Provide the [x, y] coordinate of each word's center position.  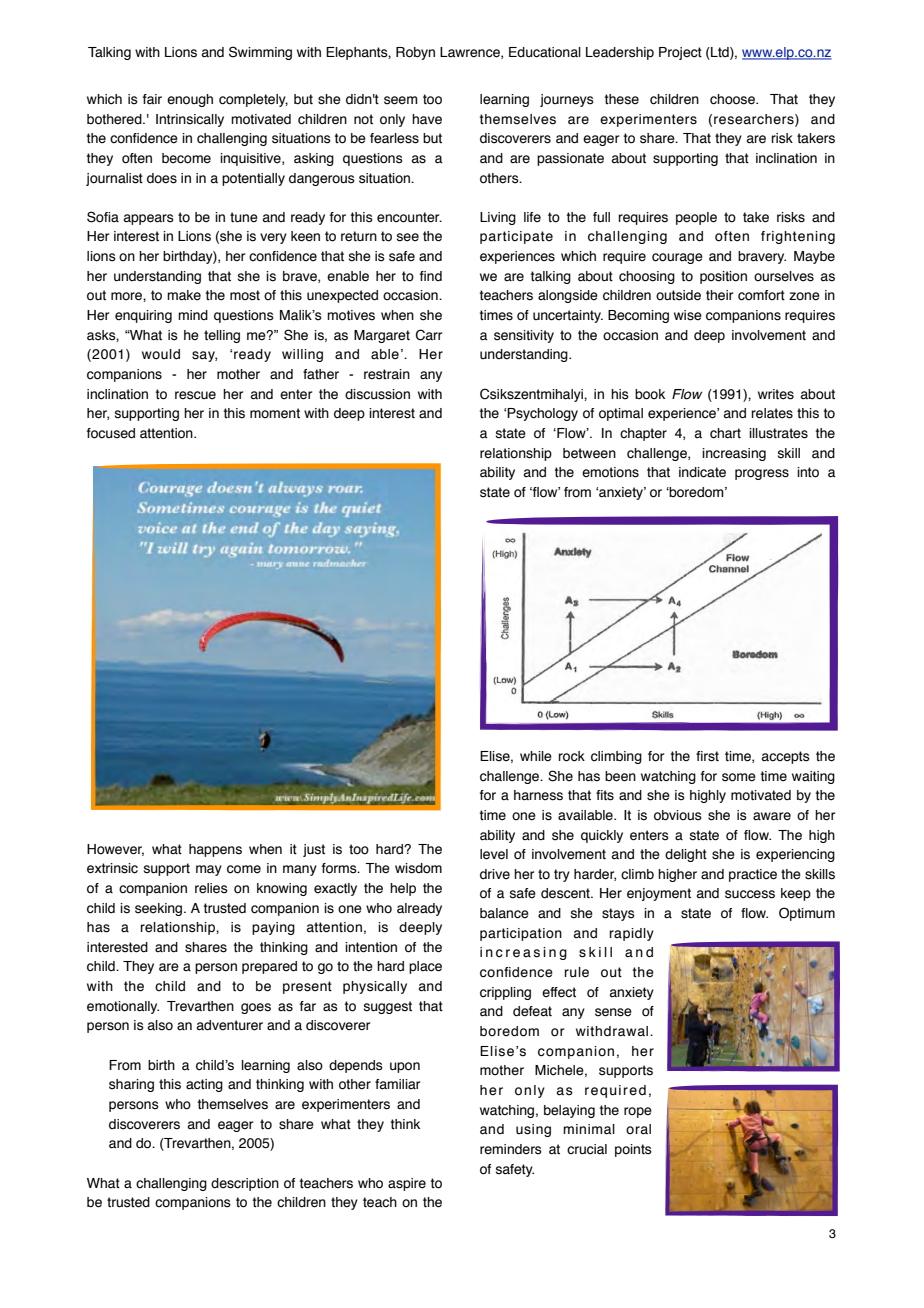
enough [190, 100]
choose [733, 99]
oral [638, 1129]
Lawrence [471, 53]
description [245, 1184]
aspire [407, 1184]
